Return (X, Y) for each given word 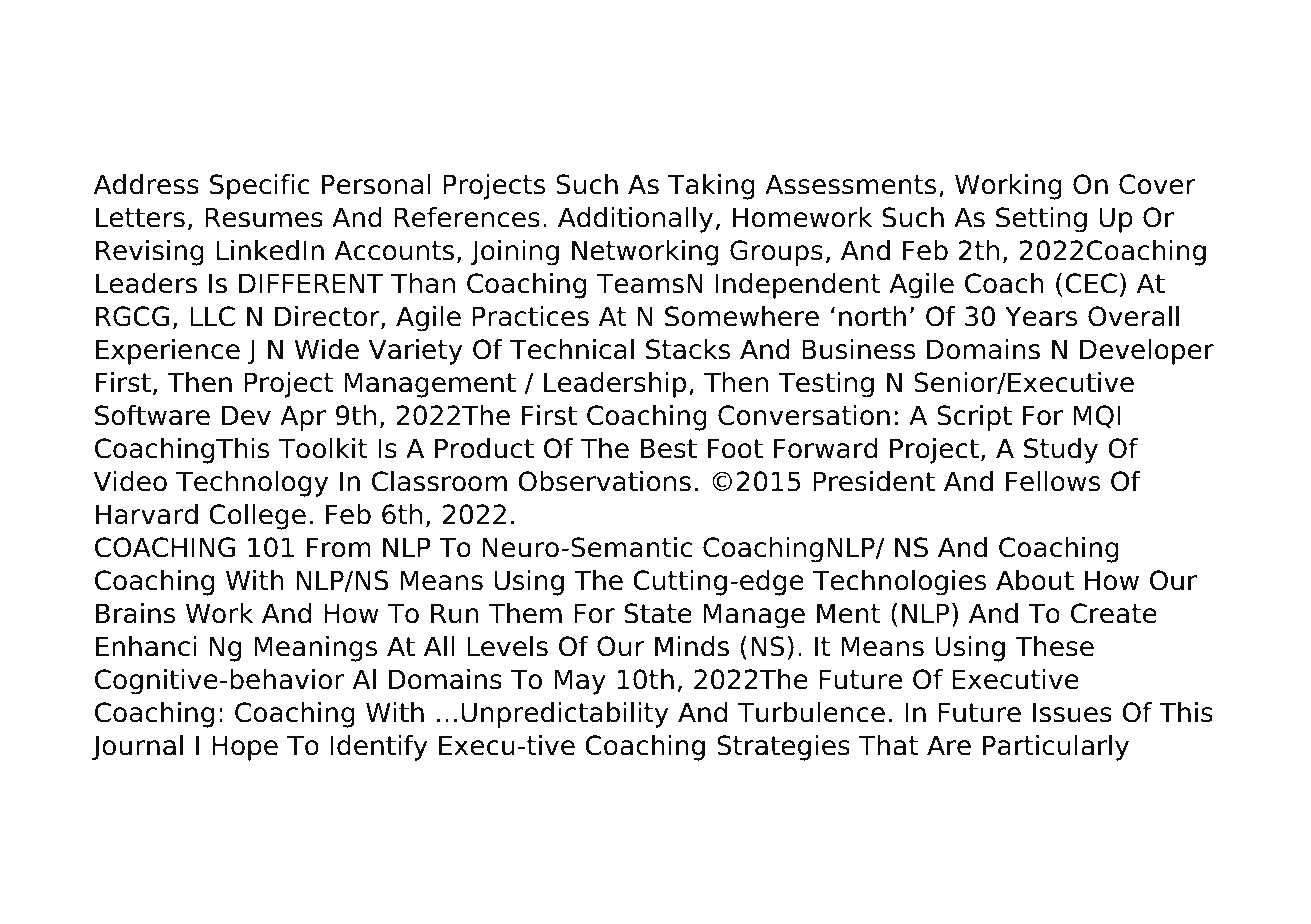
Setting (1041, 220)
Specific (260, 187)
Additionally (635, 220)
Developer (1147, 352)
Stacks (688, 349)
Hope (245, 748)
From (339, 547)
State (658, 613)
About (1035, 580)
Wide (327, 349)
